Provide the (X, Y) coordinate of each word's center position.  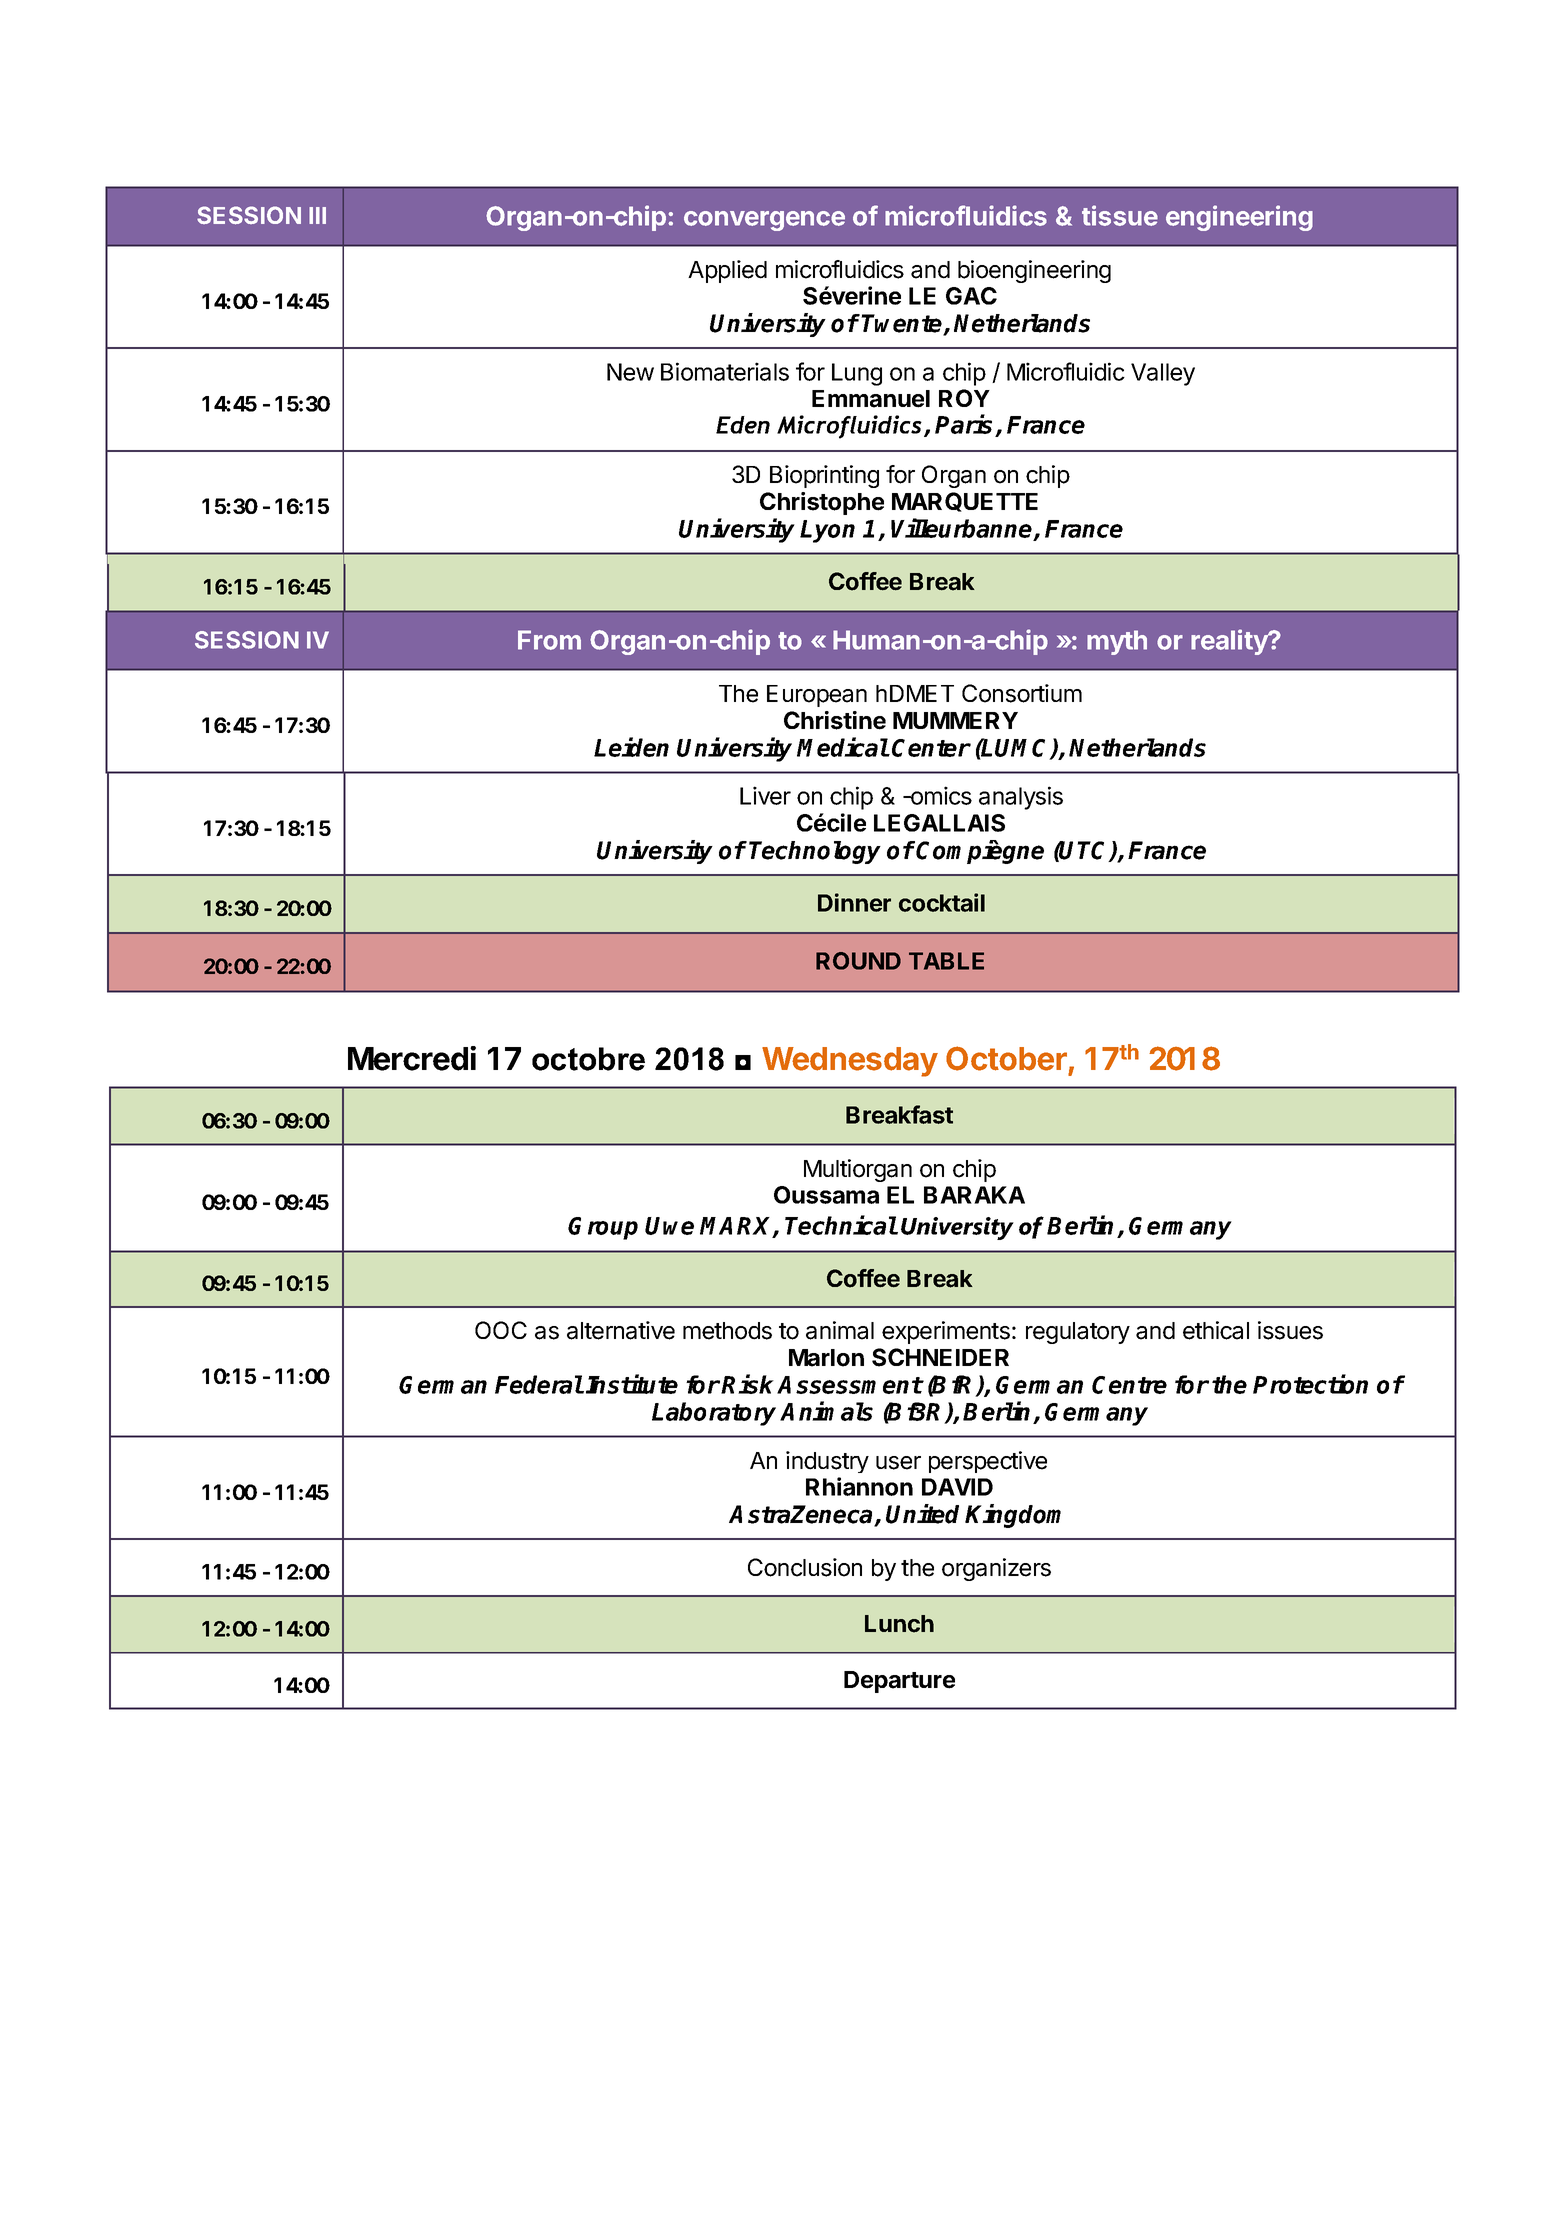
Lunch (899, 1624)
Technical (841, 1225)
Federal (539, 1384)
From (549, 640)
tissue (1120, 215)
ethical (1216, 1330)
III (317, 215)
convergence (764, 221)
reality (1230, 642)
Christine (835, 720)
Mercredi (412, 1058)
